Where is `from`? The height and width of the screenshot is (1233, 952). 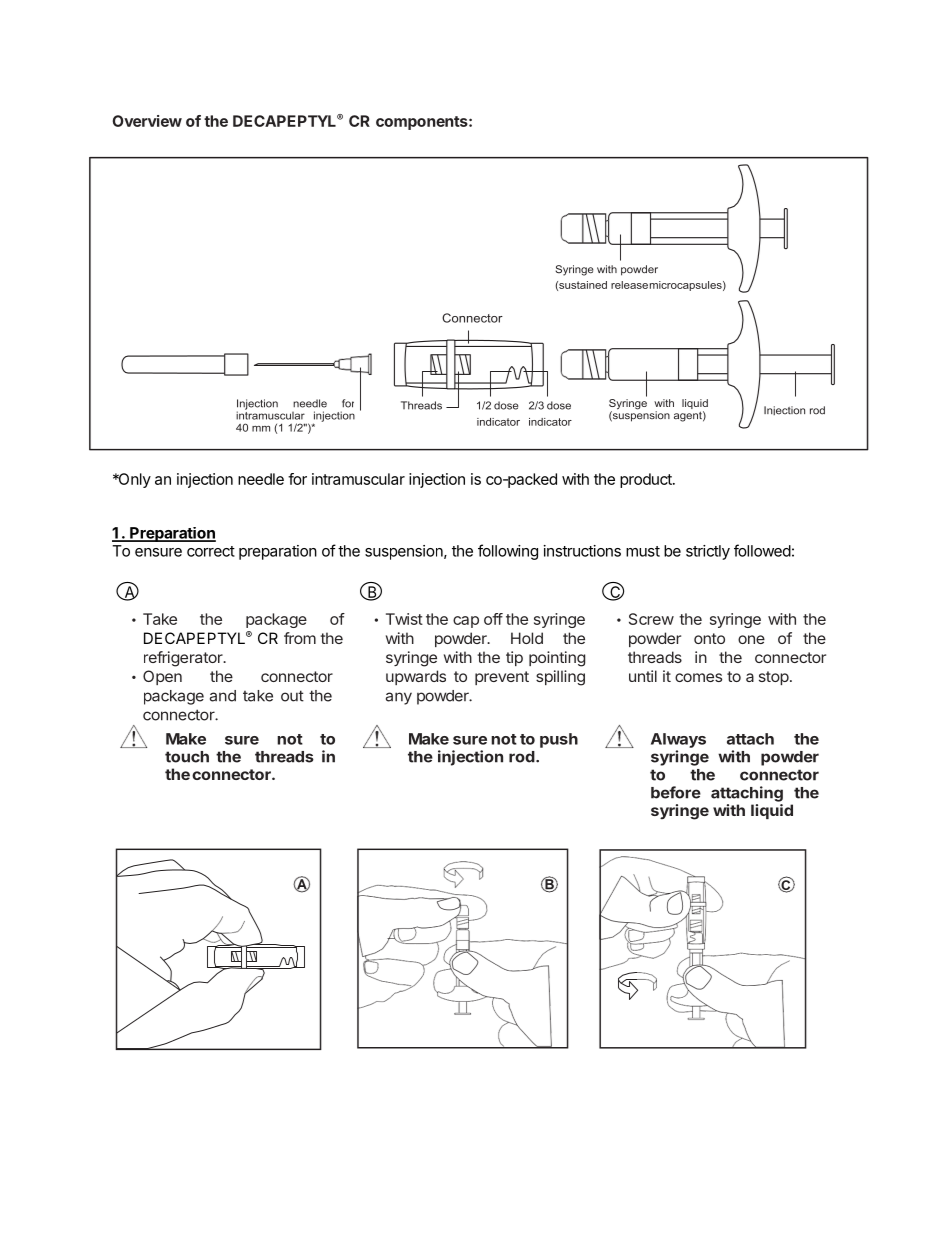
from is located at coordinates (300, 638).
